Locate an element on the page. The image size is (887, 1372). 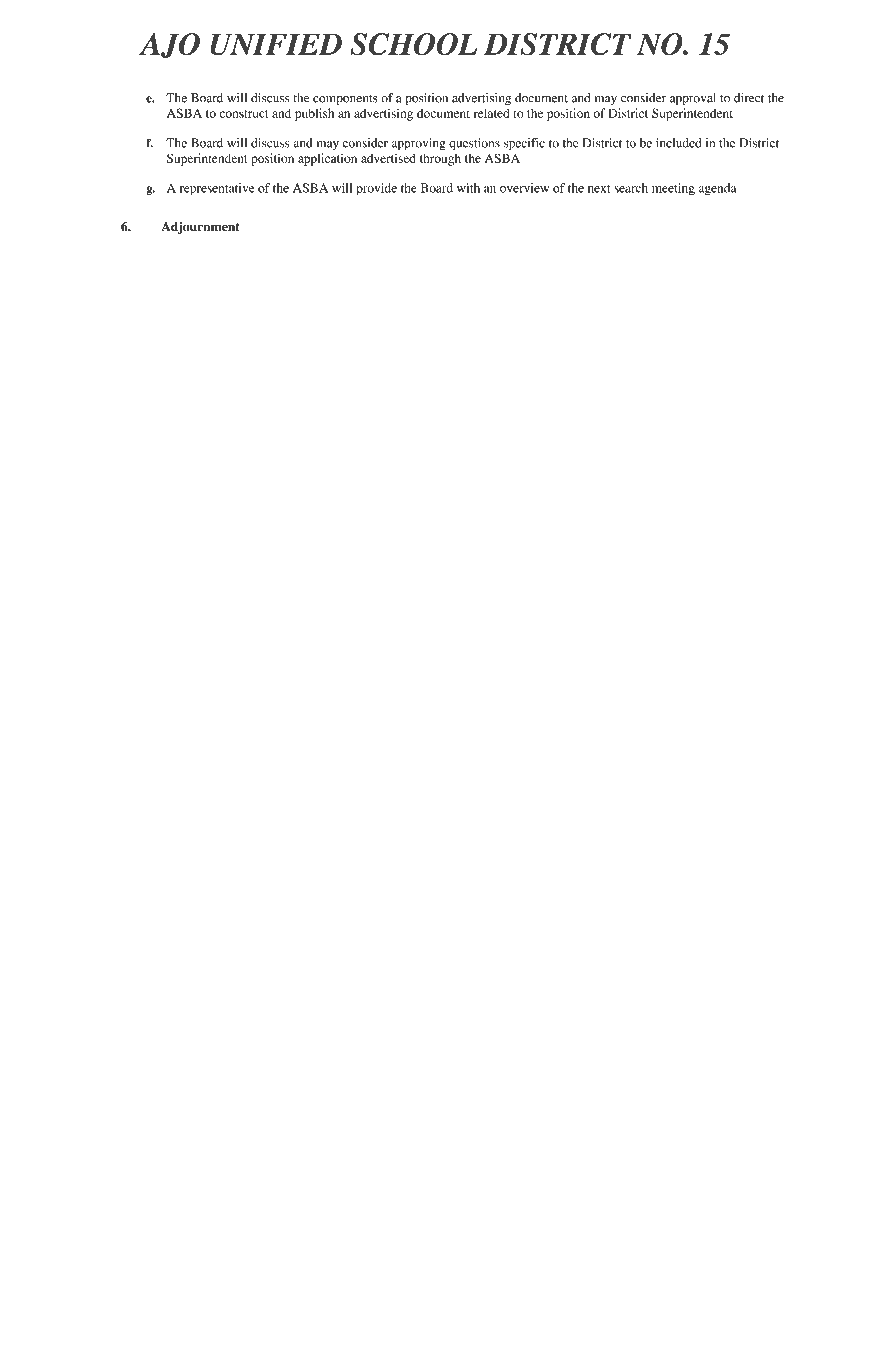
through is located at coordinates (440, 160).
